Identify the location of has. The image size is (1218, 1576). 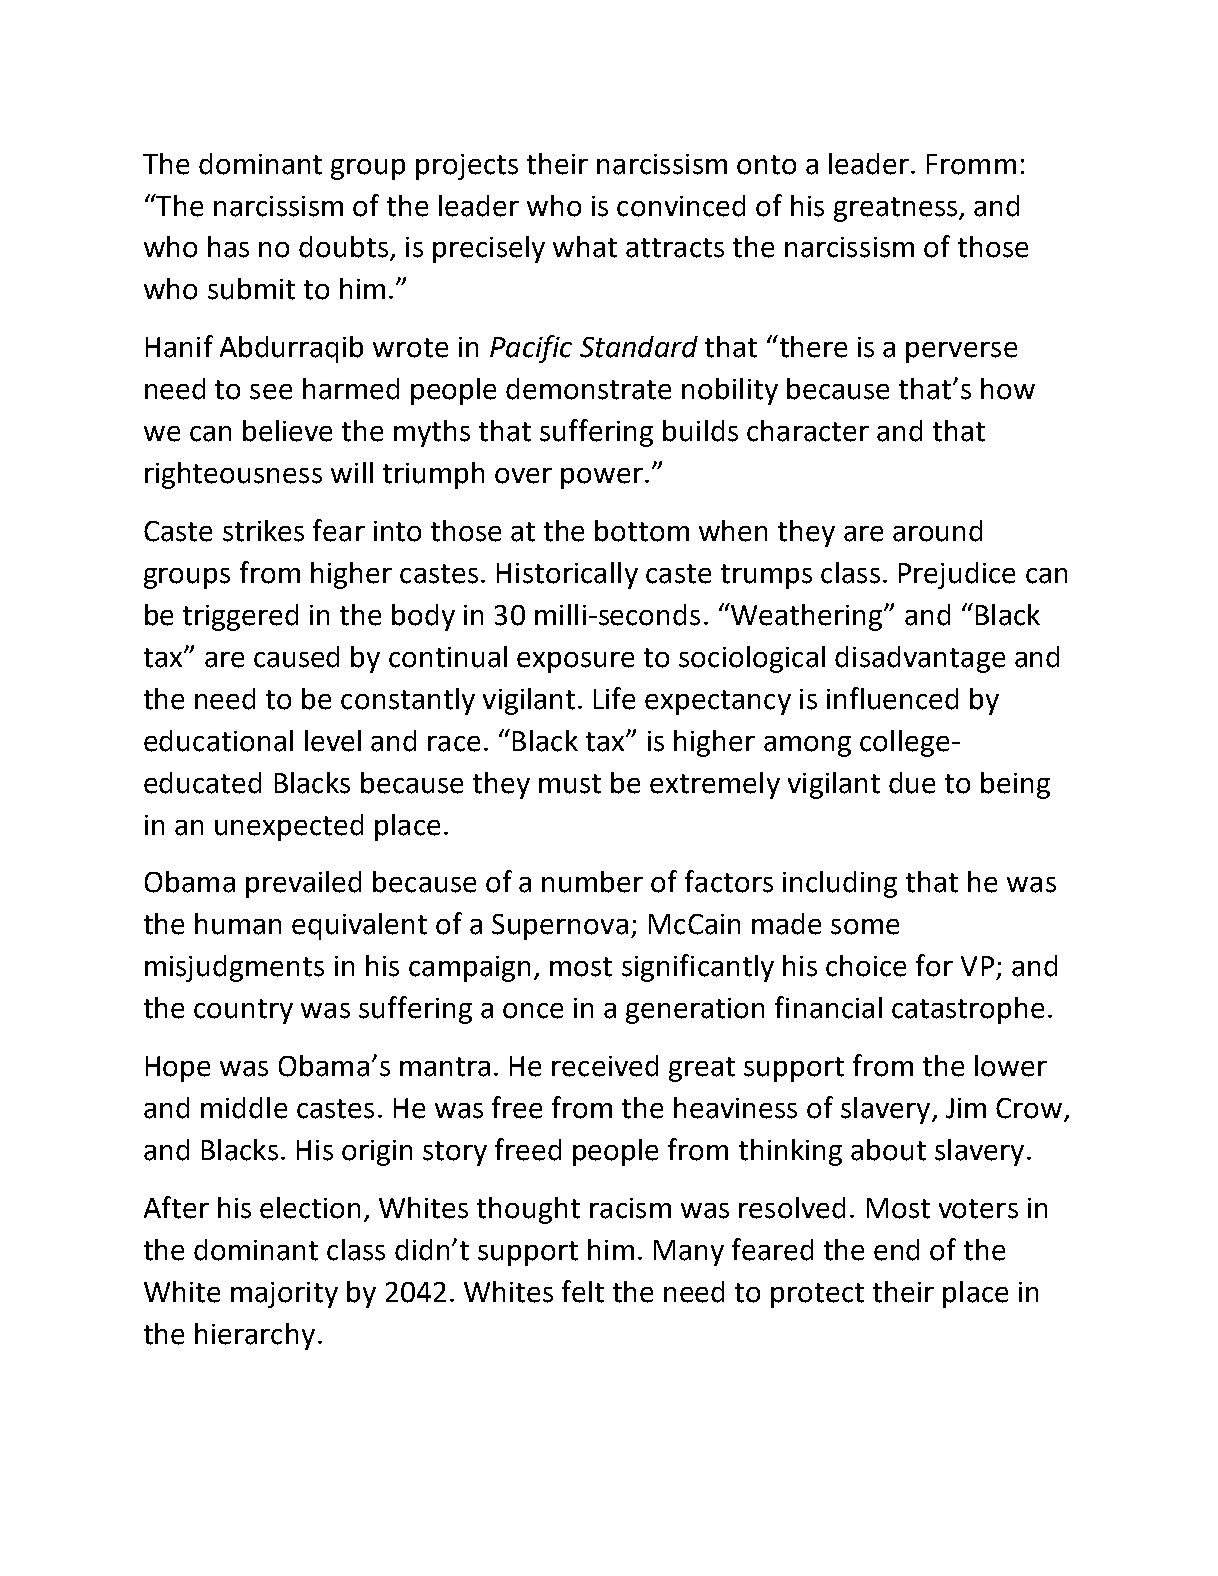
(228, 247).
